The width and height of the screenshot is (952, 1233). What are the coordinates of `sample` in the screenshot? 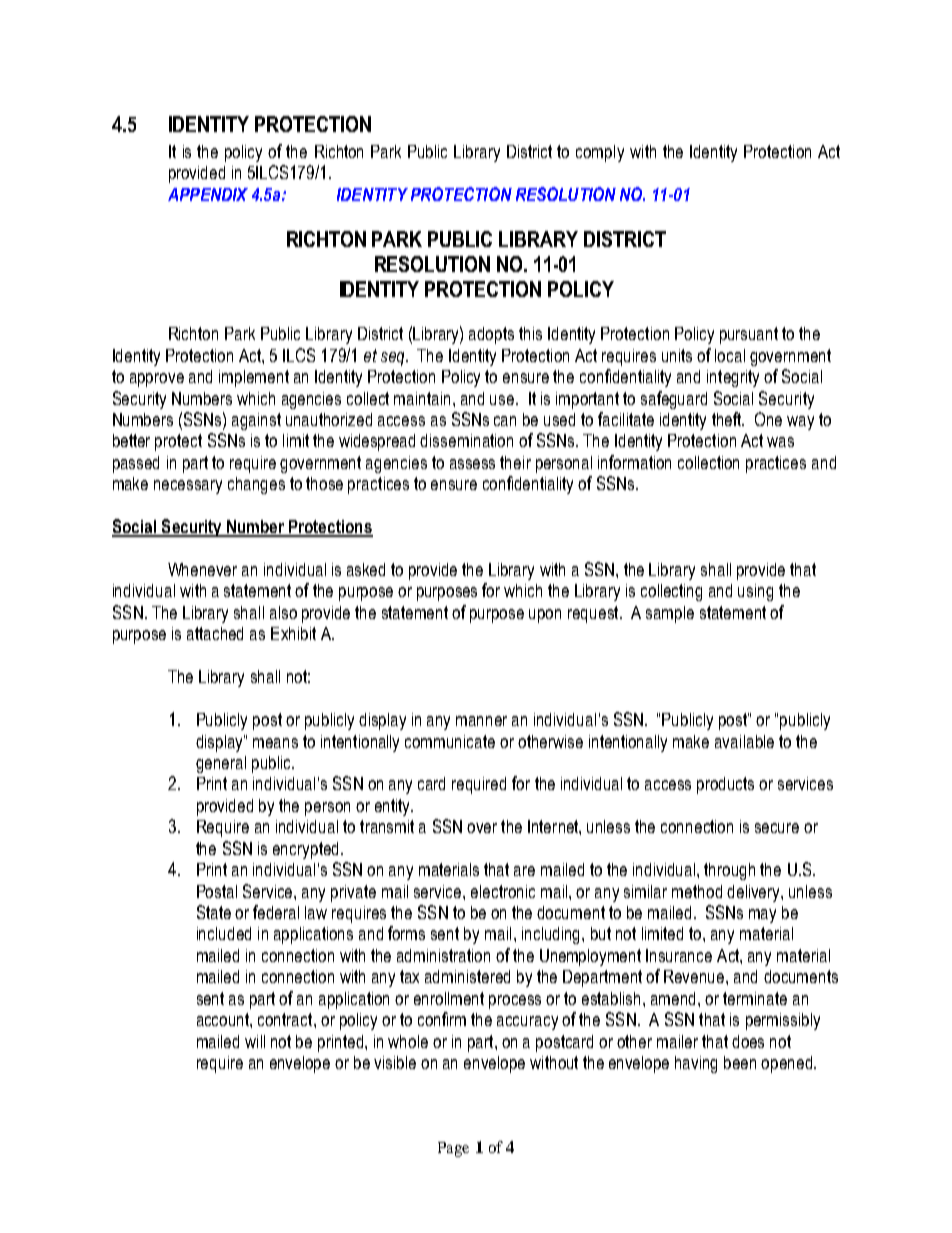 It's located at (670, 614).
